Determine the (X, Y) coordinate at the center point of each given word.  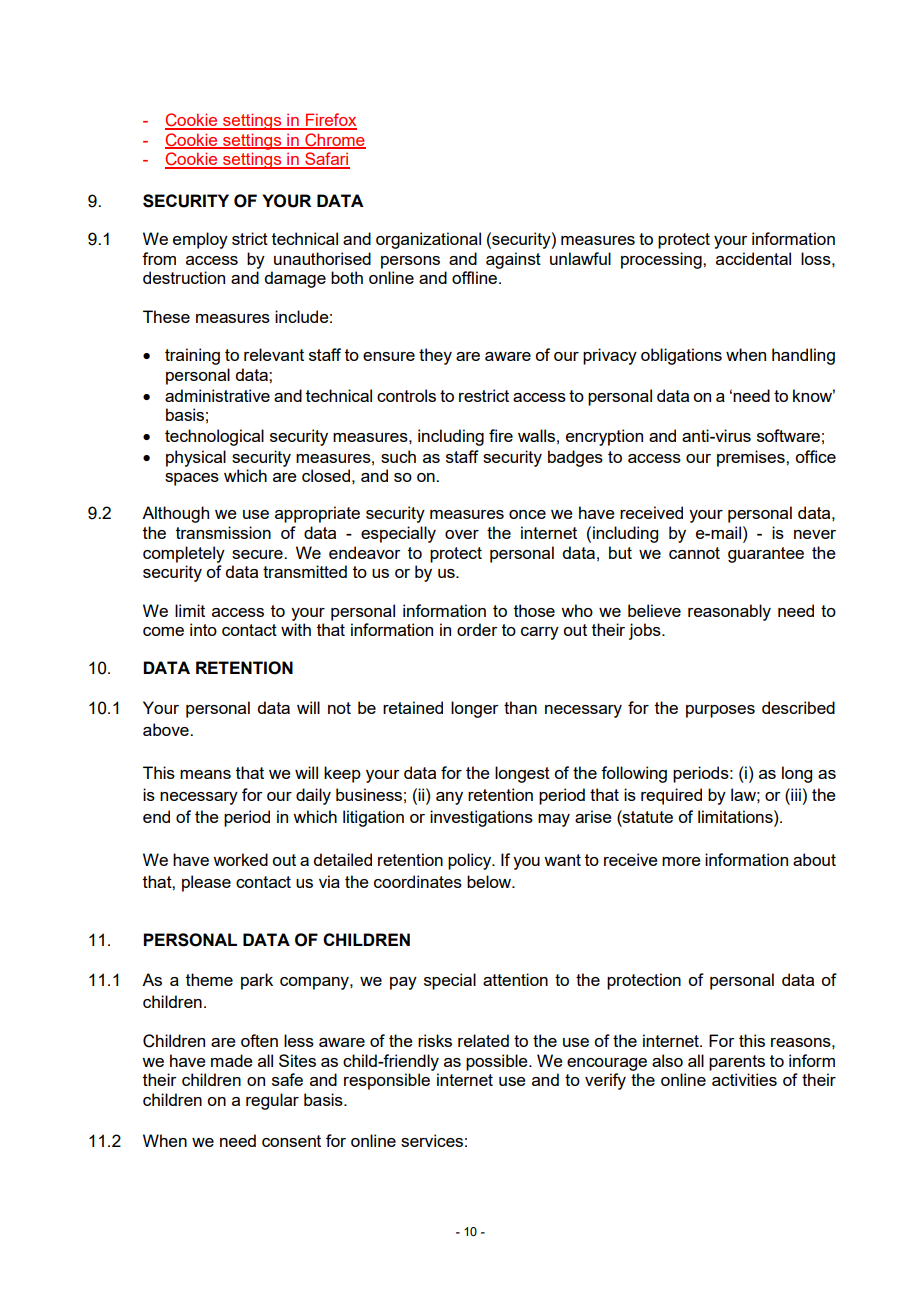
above (167, 729)
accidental (753, 258)
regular (272, 1101)
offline (476, 277)
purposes (720, 711)
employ (200, 240)
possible (498, 1062)
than (520, 707)
